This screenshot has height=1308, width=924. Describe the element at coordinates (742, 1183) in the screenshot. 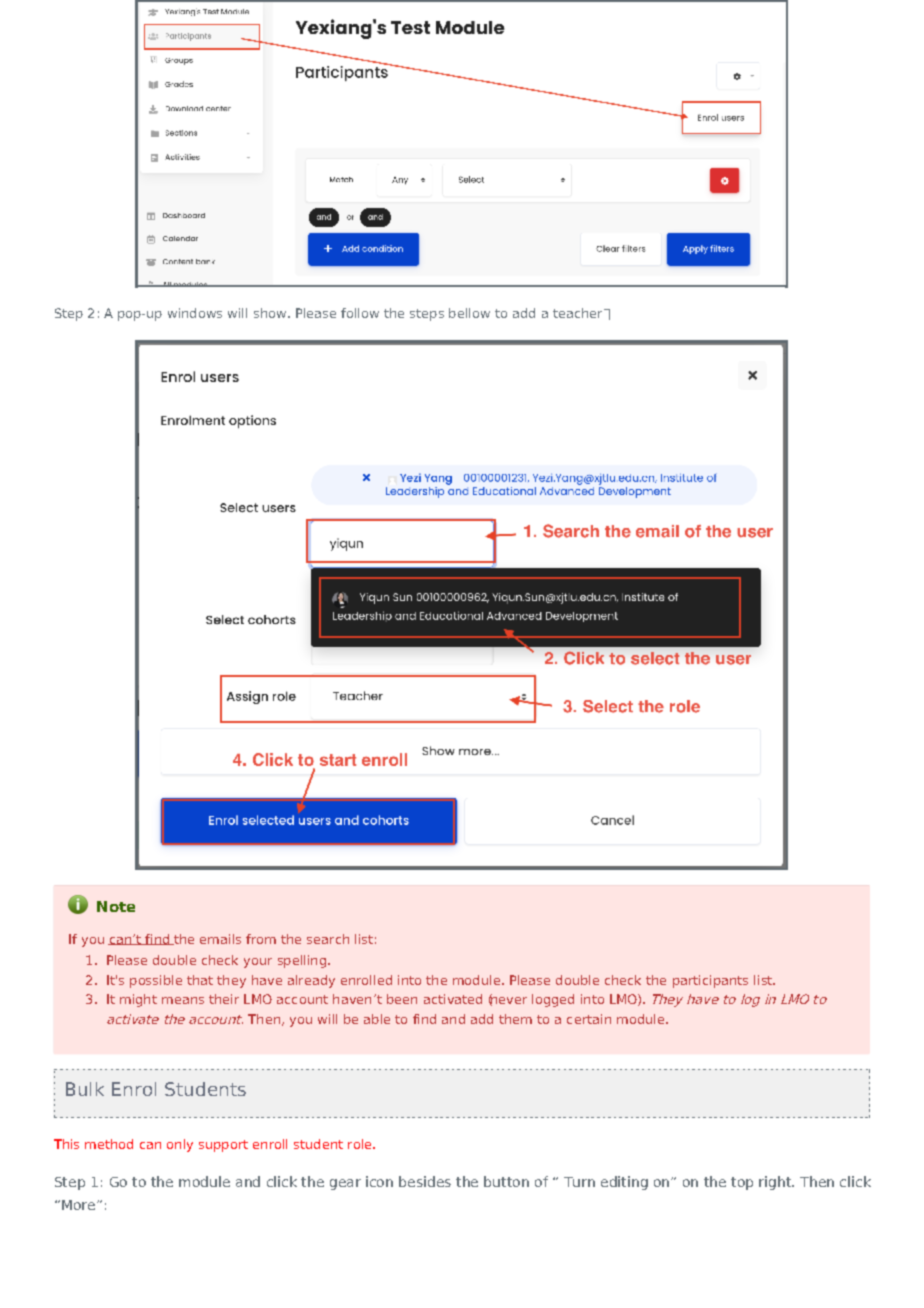

I see `top` at that location.
